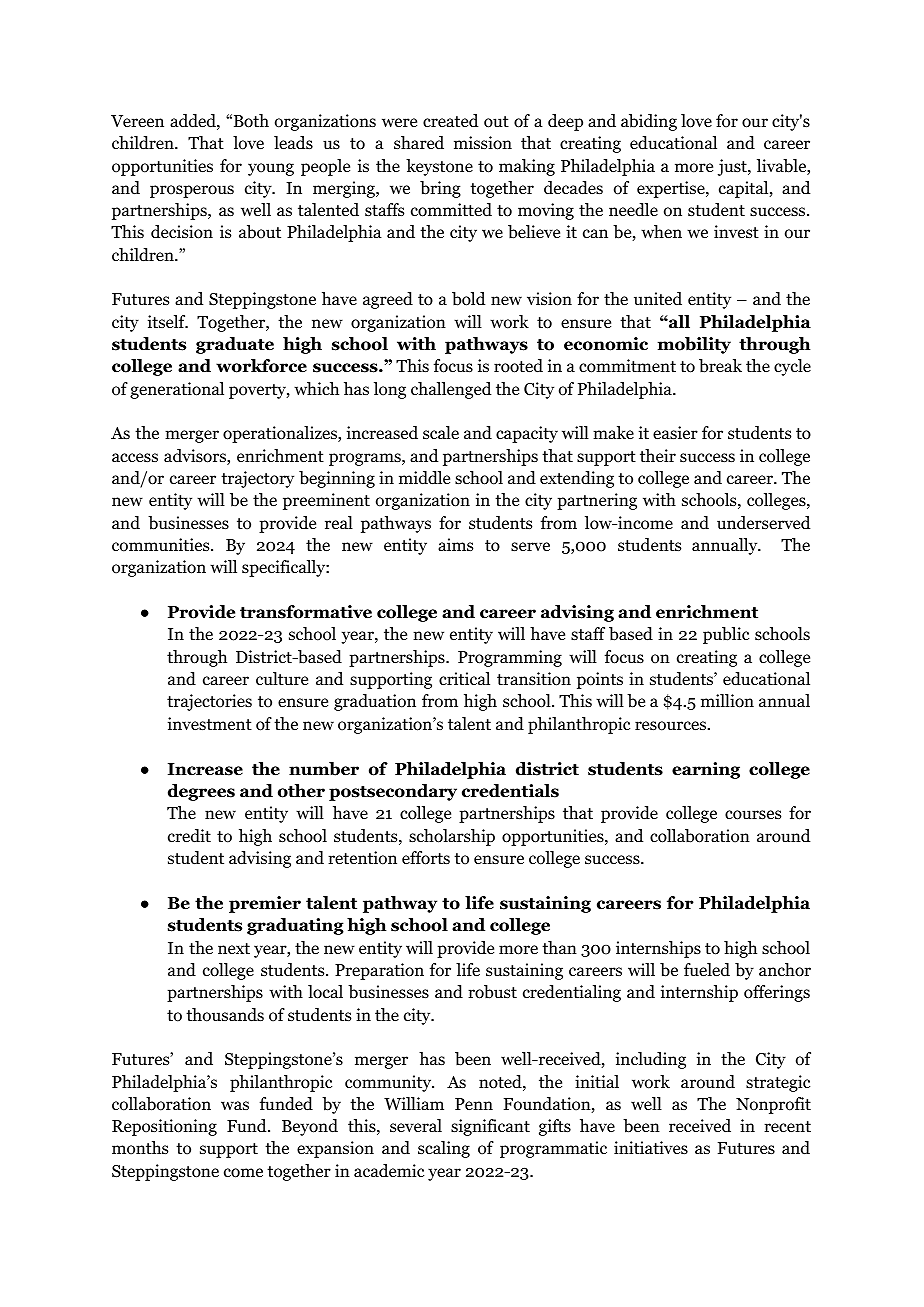 This screenshot has height=1307, width=924. What do you see at coordinates (235, 1105) in the screenshot?
I see `was` at bounding box center [235, 1105].
